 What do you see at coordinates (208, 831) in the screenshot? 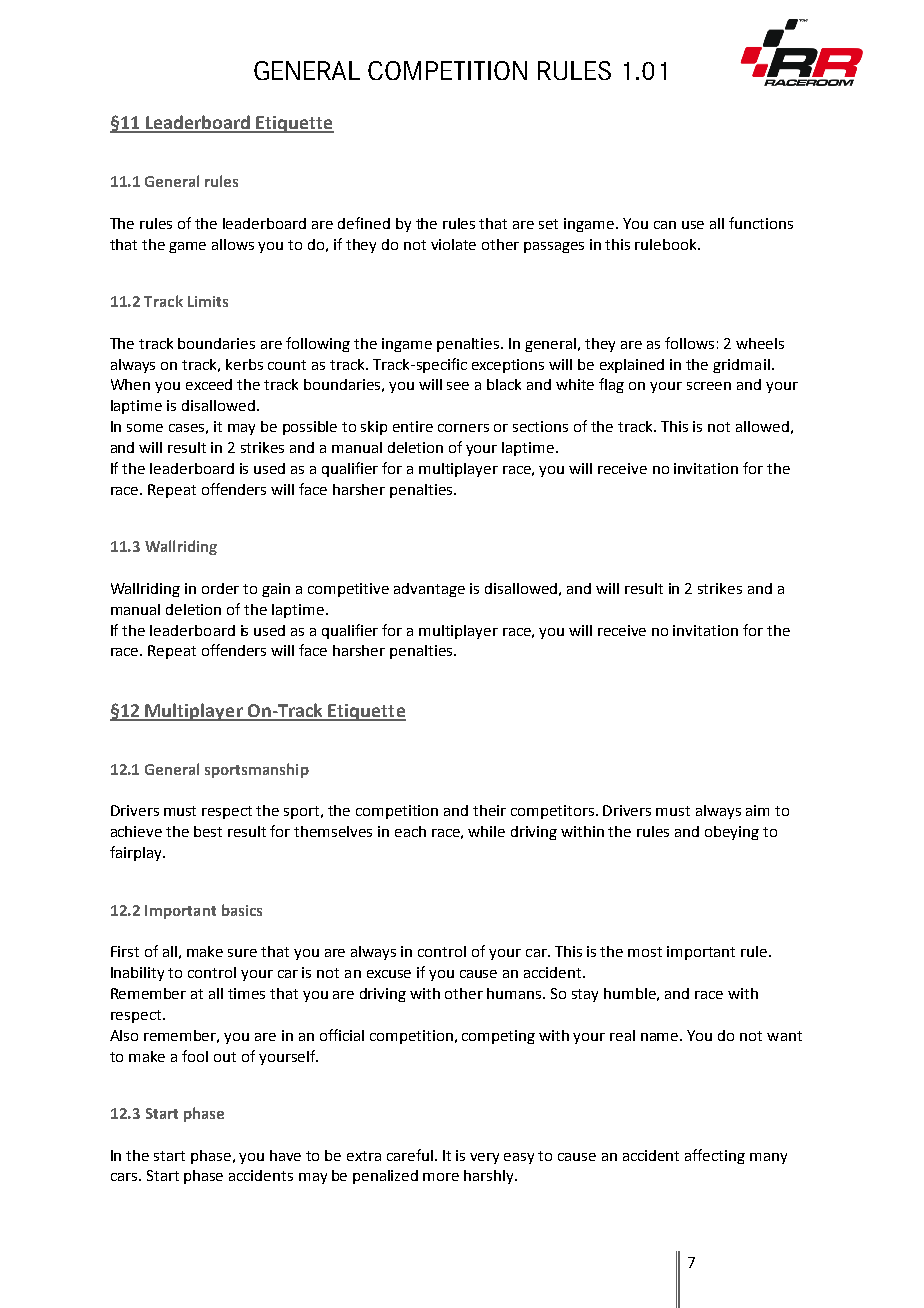
I see `best` at bounding box center [208, 831].
